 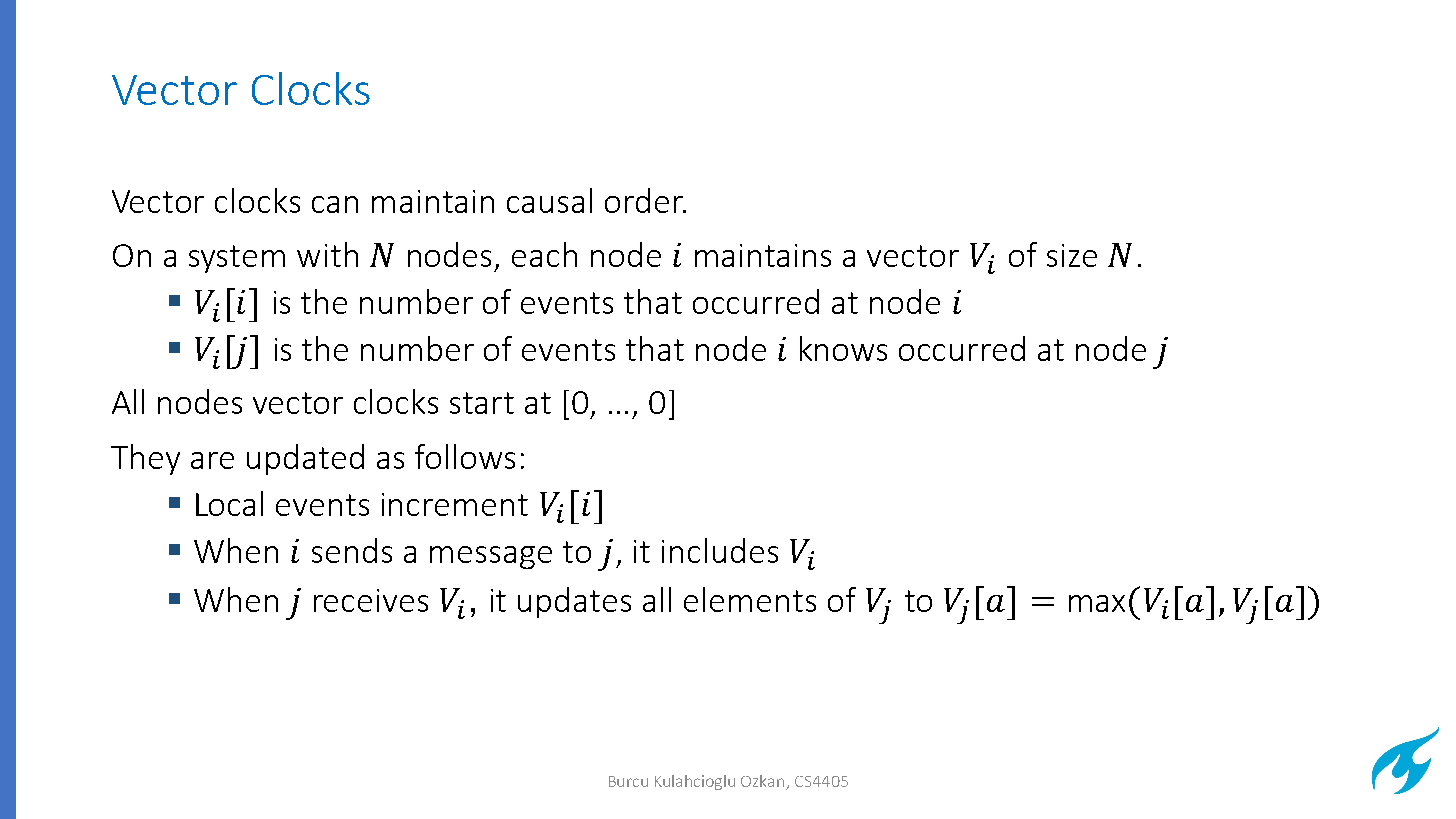 What do you see at coordinates (371, 600) in the image?
I see `receives` at bounding box center [371, 600].
